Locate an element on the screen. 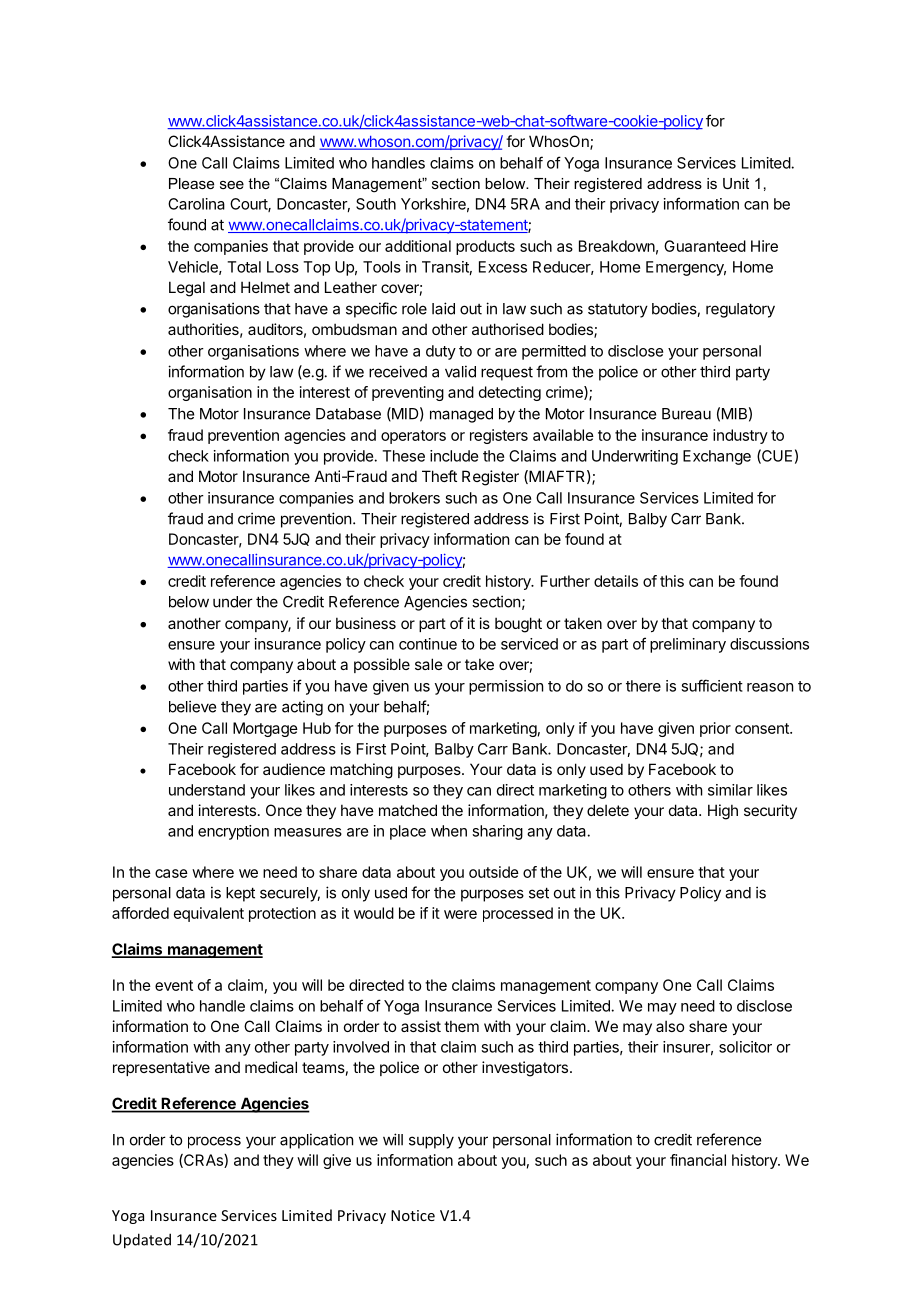  products is located at coordinates (485, 247).
